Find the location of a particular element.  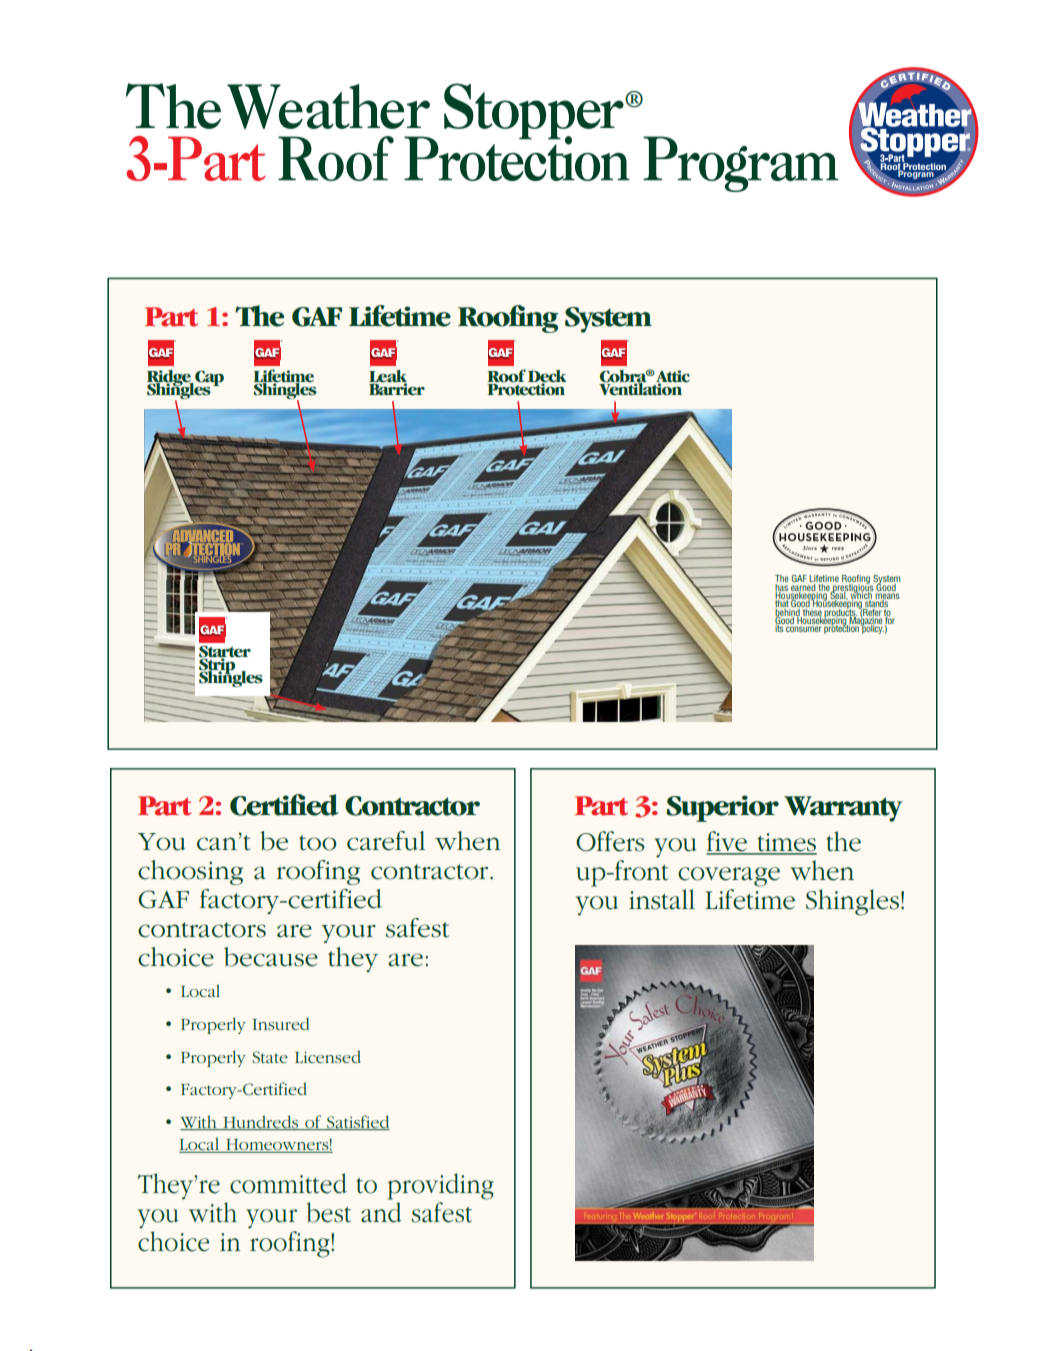

careful is located at coordinates (386, 841).
